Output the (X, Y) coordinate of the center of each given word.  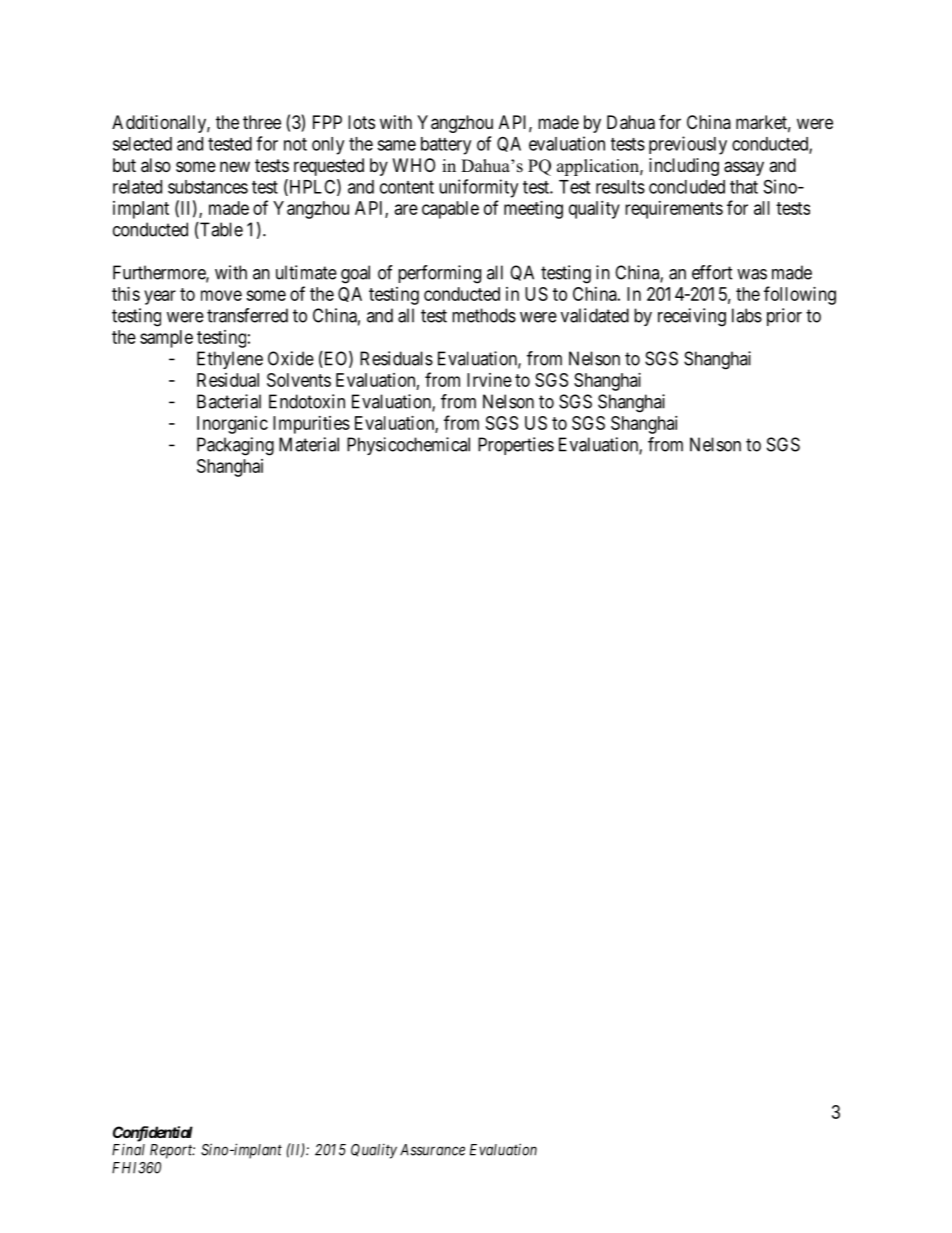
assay (744, 168)
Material (309, 444)
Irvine (489, 380)
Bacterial (229, 401)
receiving (692, 317)
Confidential (153, 1134)
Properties (516, 446)
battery (446, 146)
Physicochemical (408, 446)
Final (128, 1150)
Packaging (235, 446)
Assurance (432, 1150)
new (235, 166)
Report (172, 1151)
